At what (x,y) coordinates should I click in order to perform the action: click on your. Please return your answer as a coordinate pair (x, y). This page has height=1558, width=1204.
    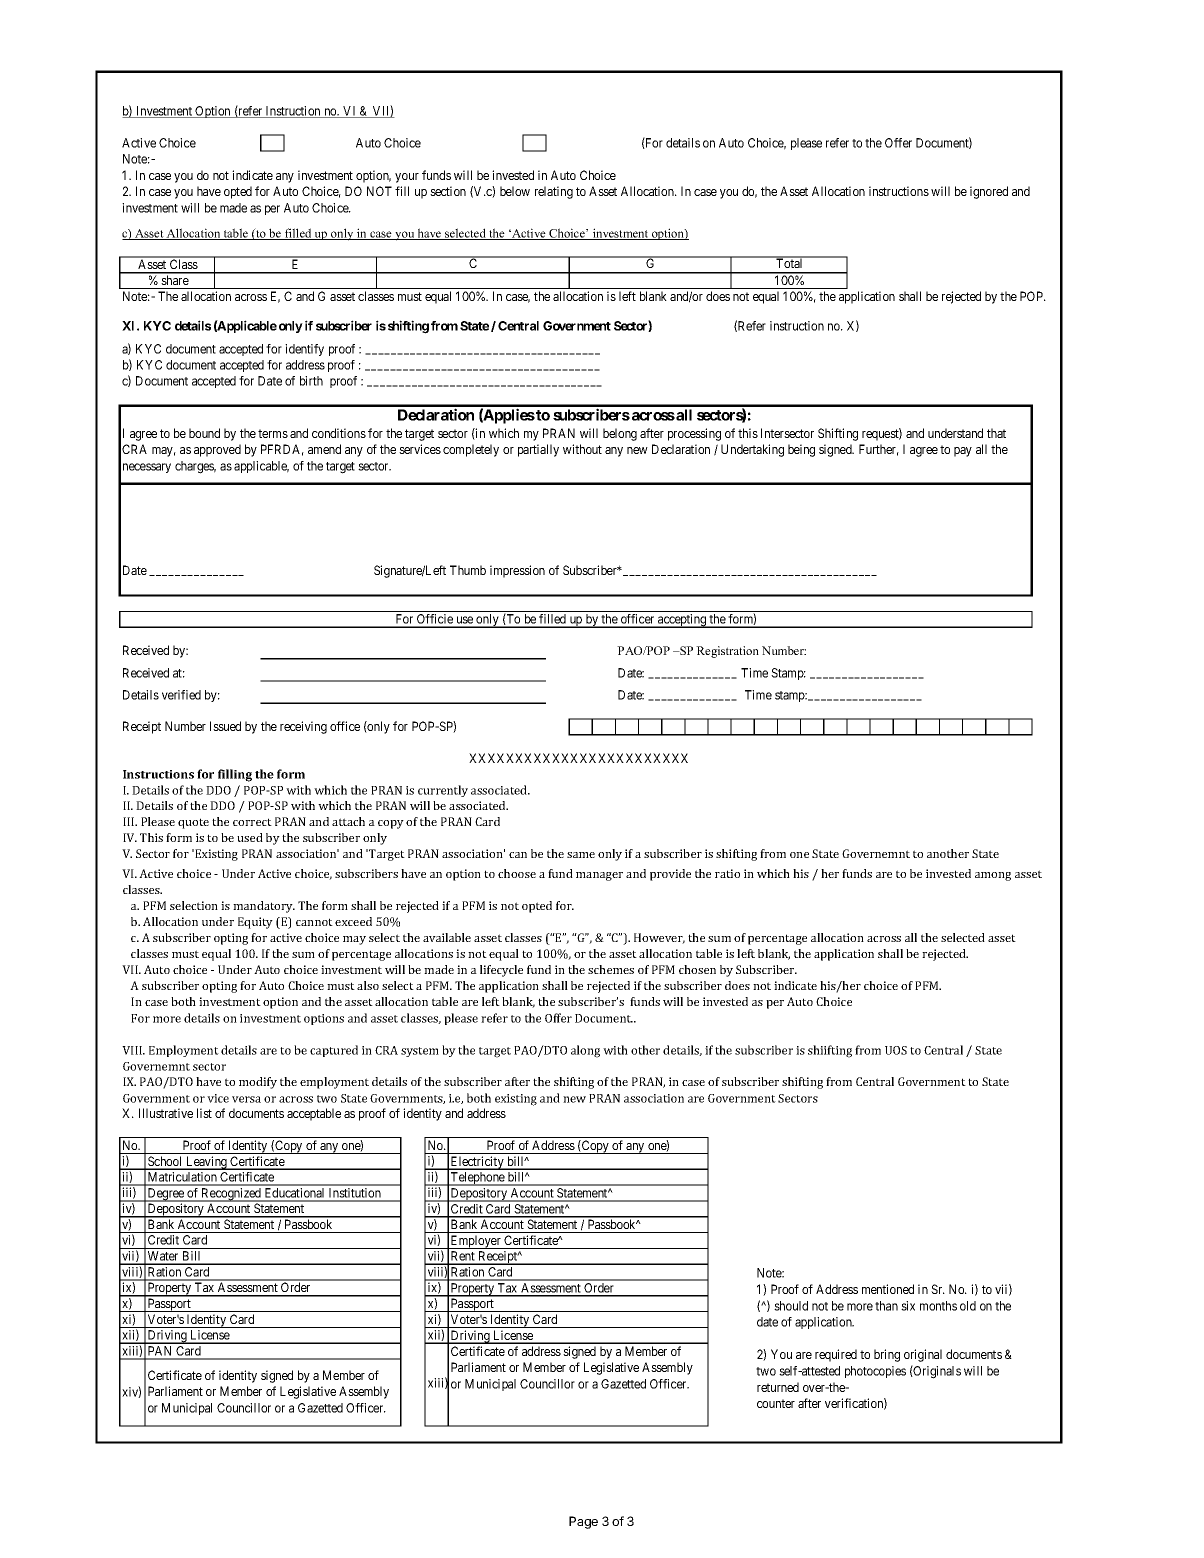
    Looking at the image, I should click on (407, 178).
